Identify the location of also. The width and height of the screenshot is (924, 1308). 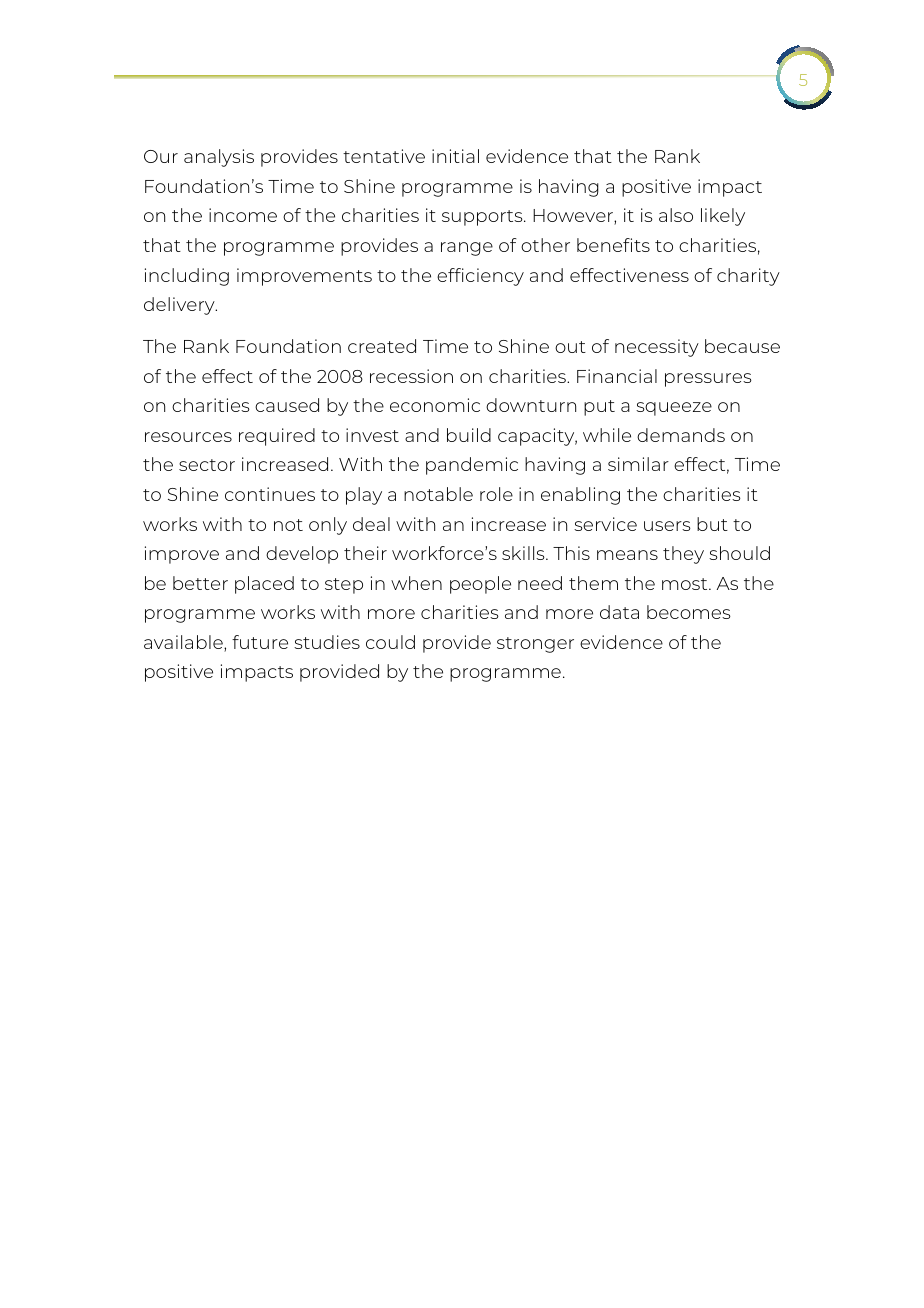
(676, 215).
